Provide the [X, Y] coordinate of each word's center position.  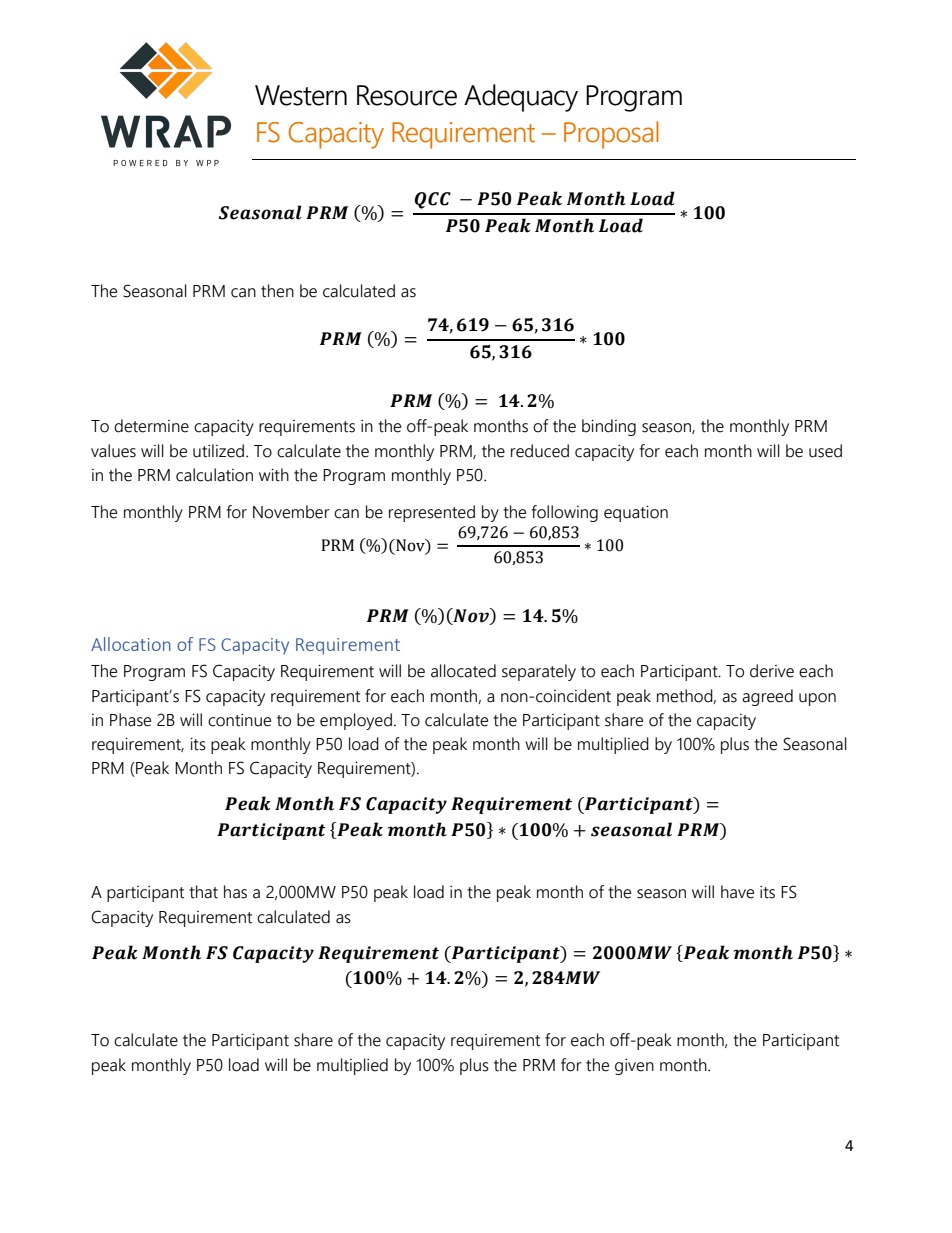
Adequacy [521, 98]
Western [301, 95]
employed [356, 721]
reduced [540, 451]
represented [432, 513]
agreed [767, 697]
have [737, 892]
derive [772, 671]
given [634, 1067]
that [203, 892]
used [825, 451]
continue [239, 720]
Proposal [611, 135]
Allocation [131, 644]
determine [151, 426]
